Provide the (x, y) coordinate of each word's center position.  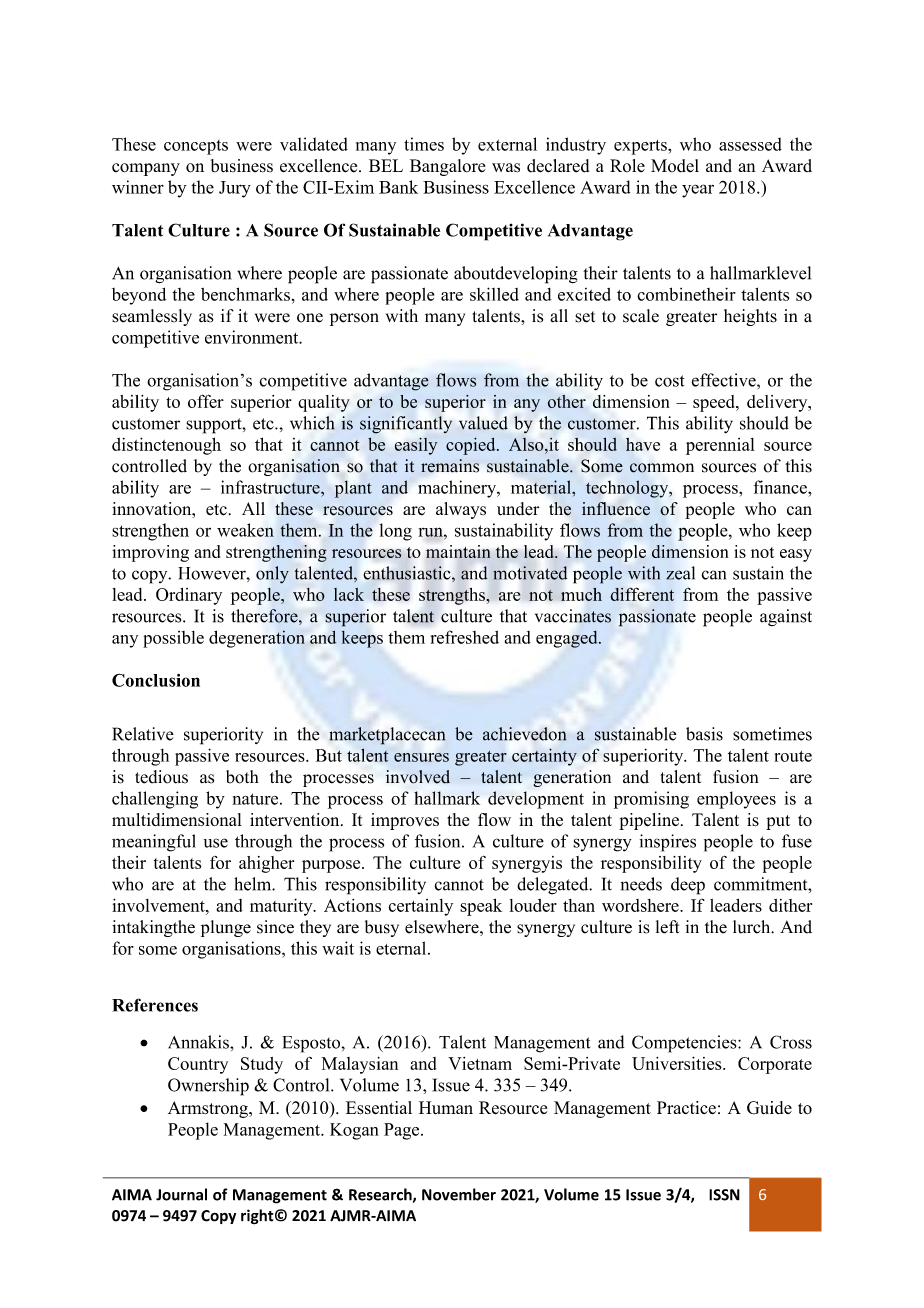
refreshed (465, 637)
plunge (226, 928)
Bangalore (447, 167)
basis (704, 734)
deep (688, 886)
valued (483, 423)
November (459, 1194)
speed (715, 403)
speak (481, 907)
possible (173, 639)
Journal (181, 1194)
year (698, 191)
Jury (235, 189)
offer (206, 401)
